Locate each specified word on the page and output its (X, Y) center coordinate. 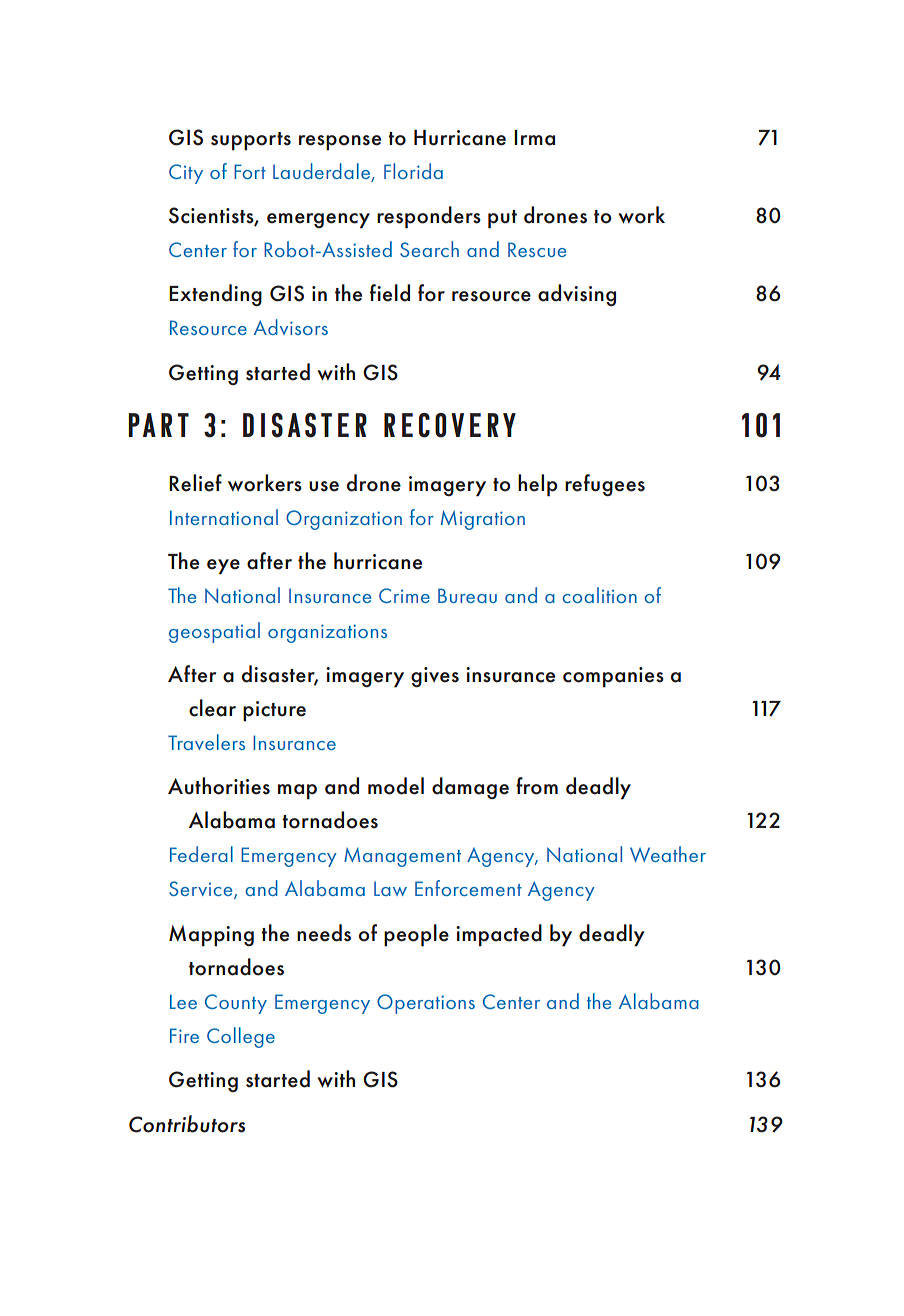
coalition (600, 595)
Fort (250, 171)
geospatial (214, 632)
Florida (413, 171)
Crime (404, 595)
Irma (534, 138)
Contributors (187, 1124)
